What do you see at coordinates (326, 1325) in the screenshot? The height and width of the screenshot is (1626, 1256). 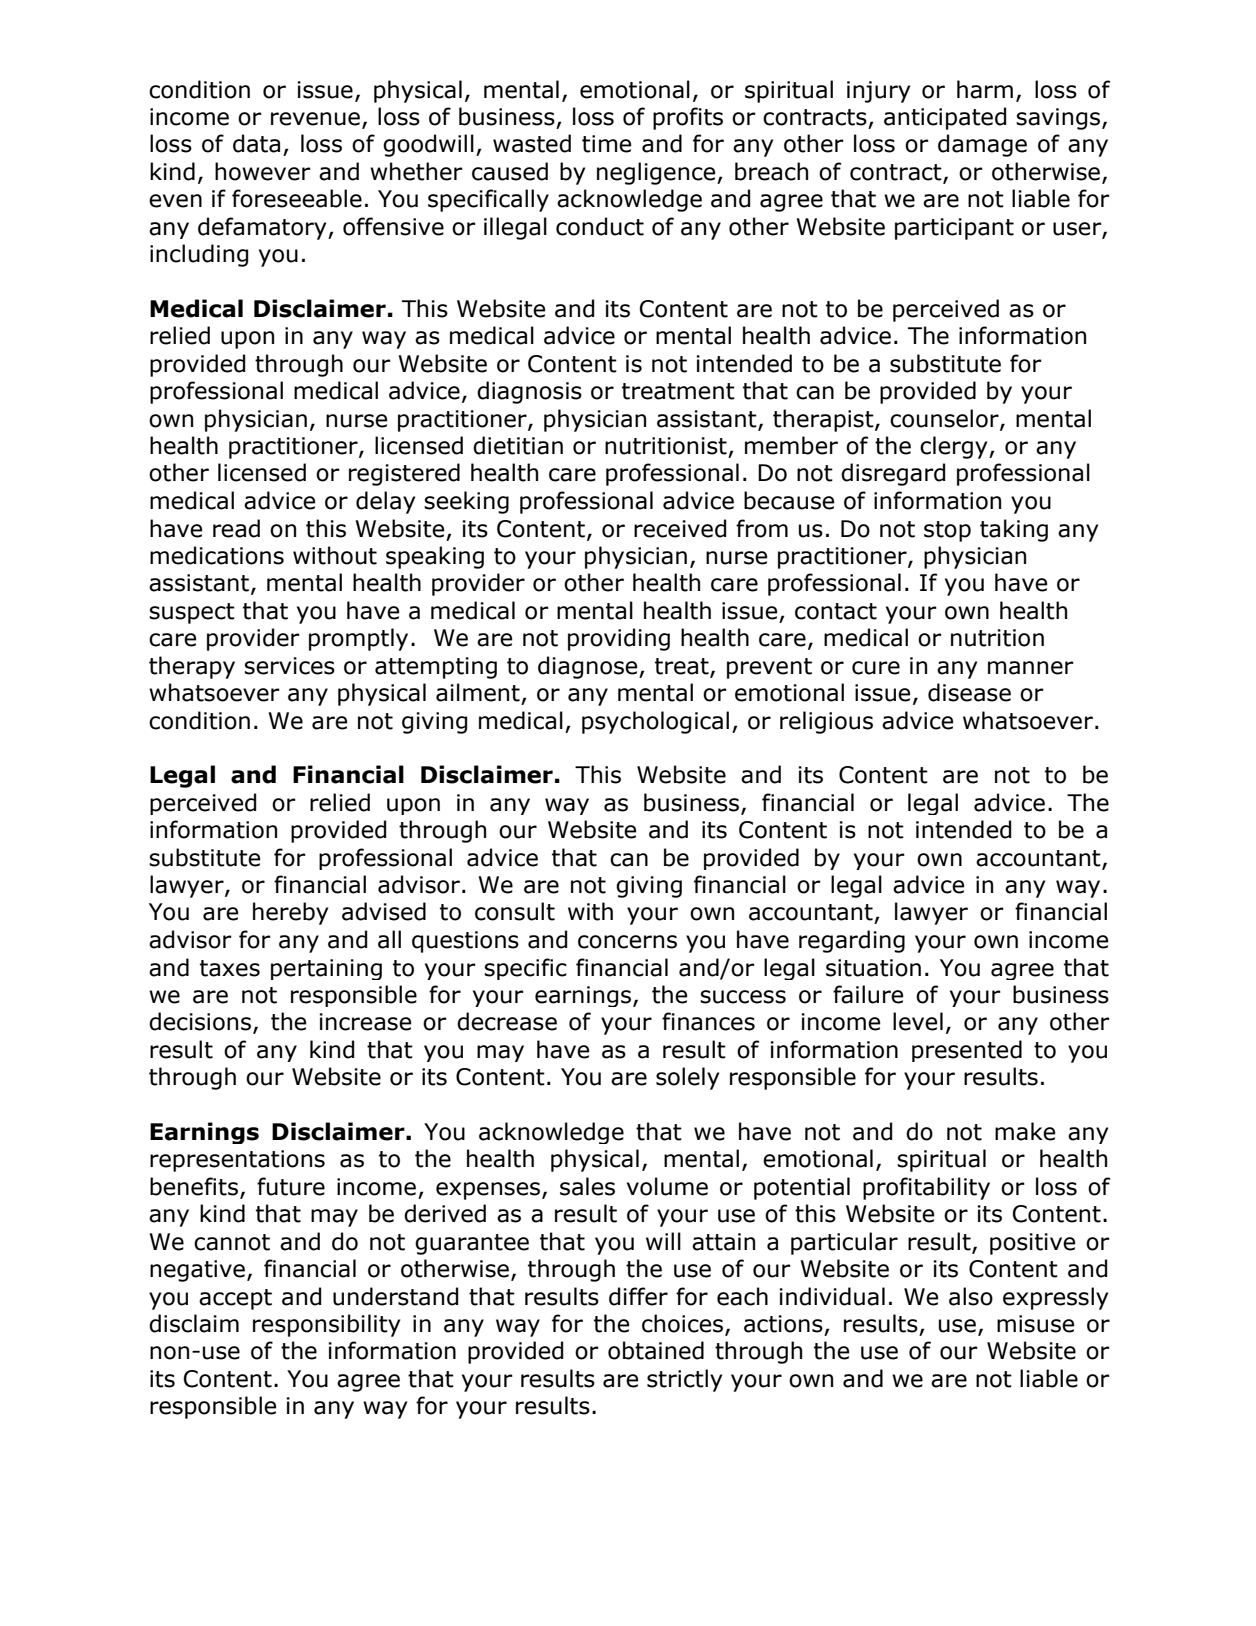 I see `responsibility` at bounding box center [326, 1325].
